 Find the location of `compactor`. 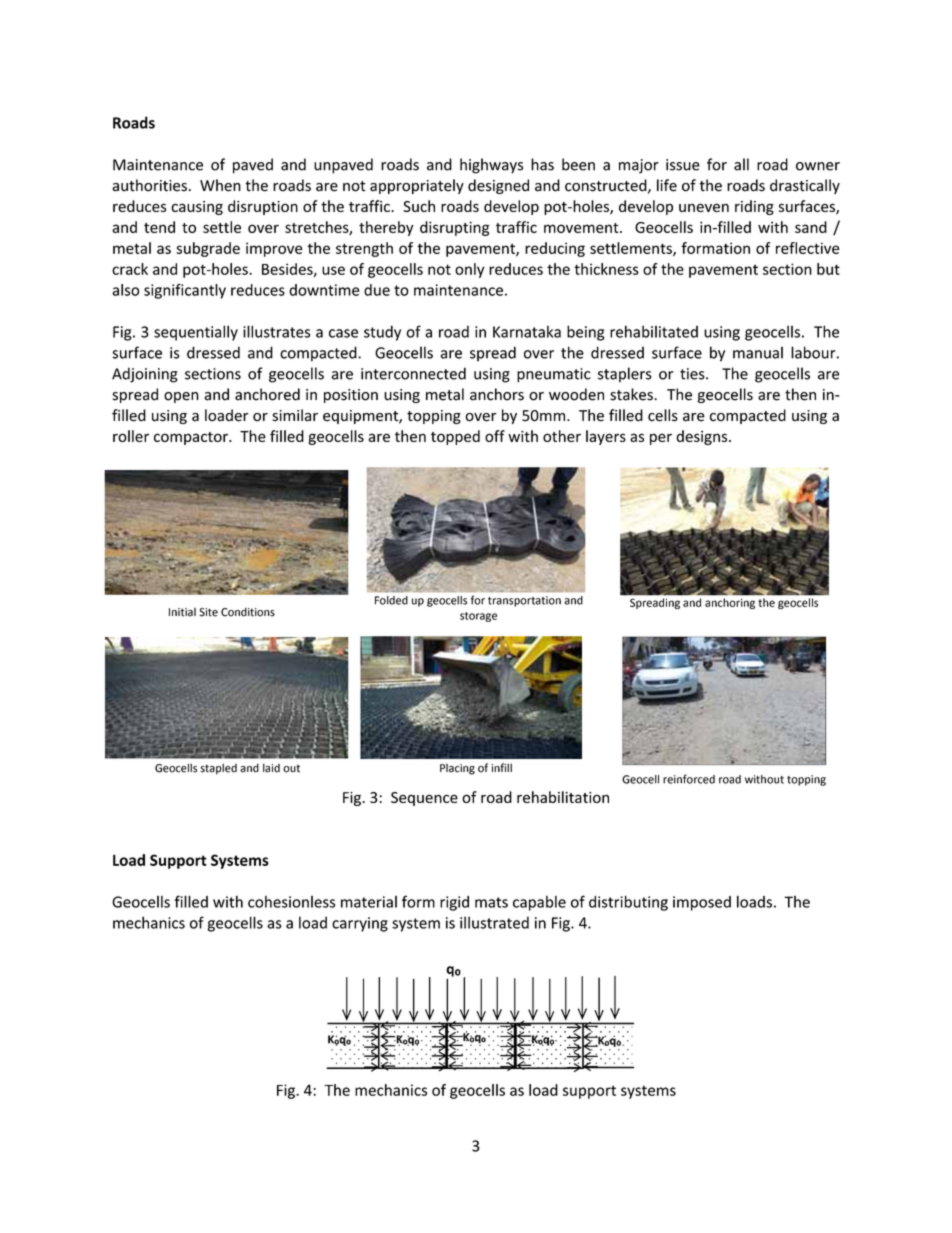

compactor is located at coordinates (192, 438).
